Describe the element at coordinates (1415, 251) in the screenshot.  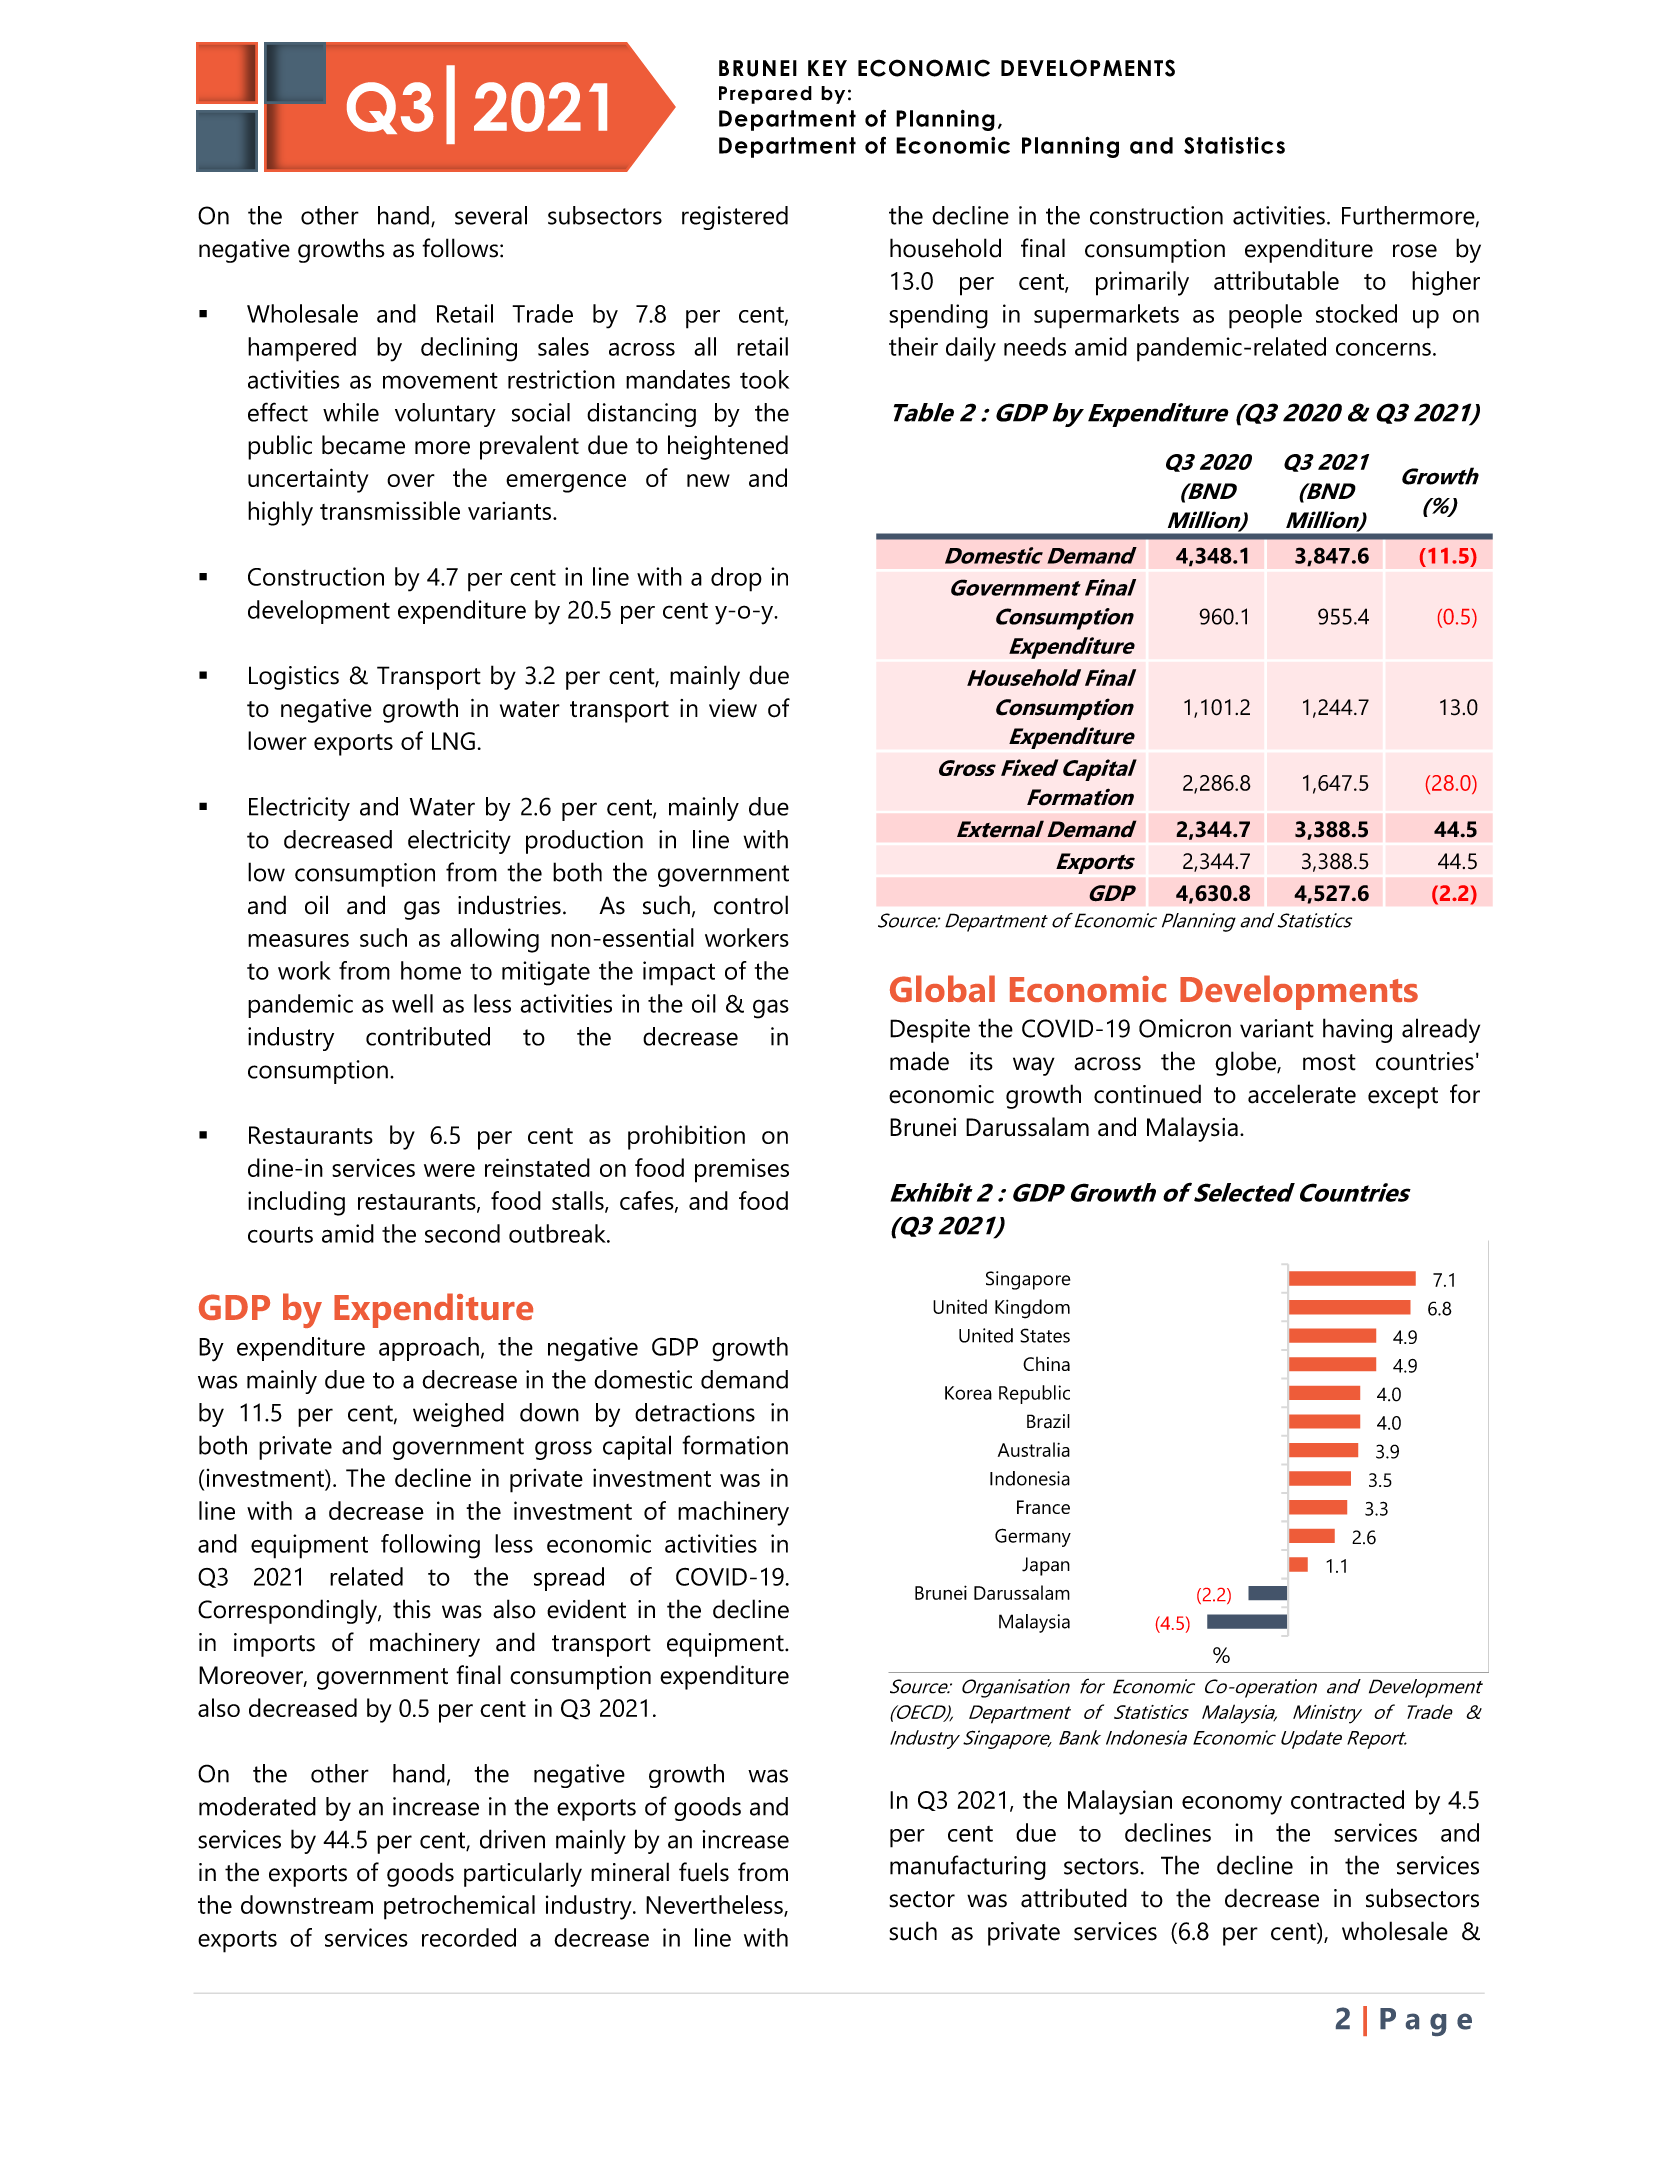
I see `rose` at that location.
